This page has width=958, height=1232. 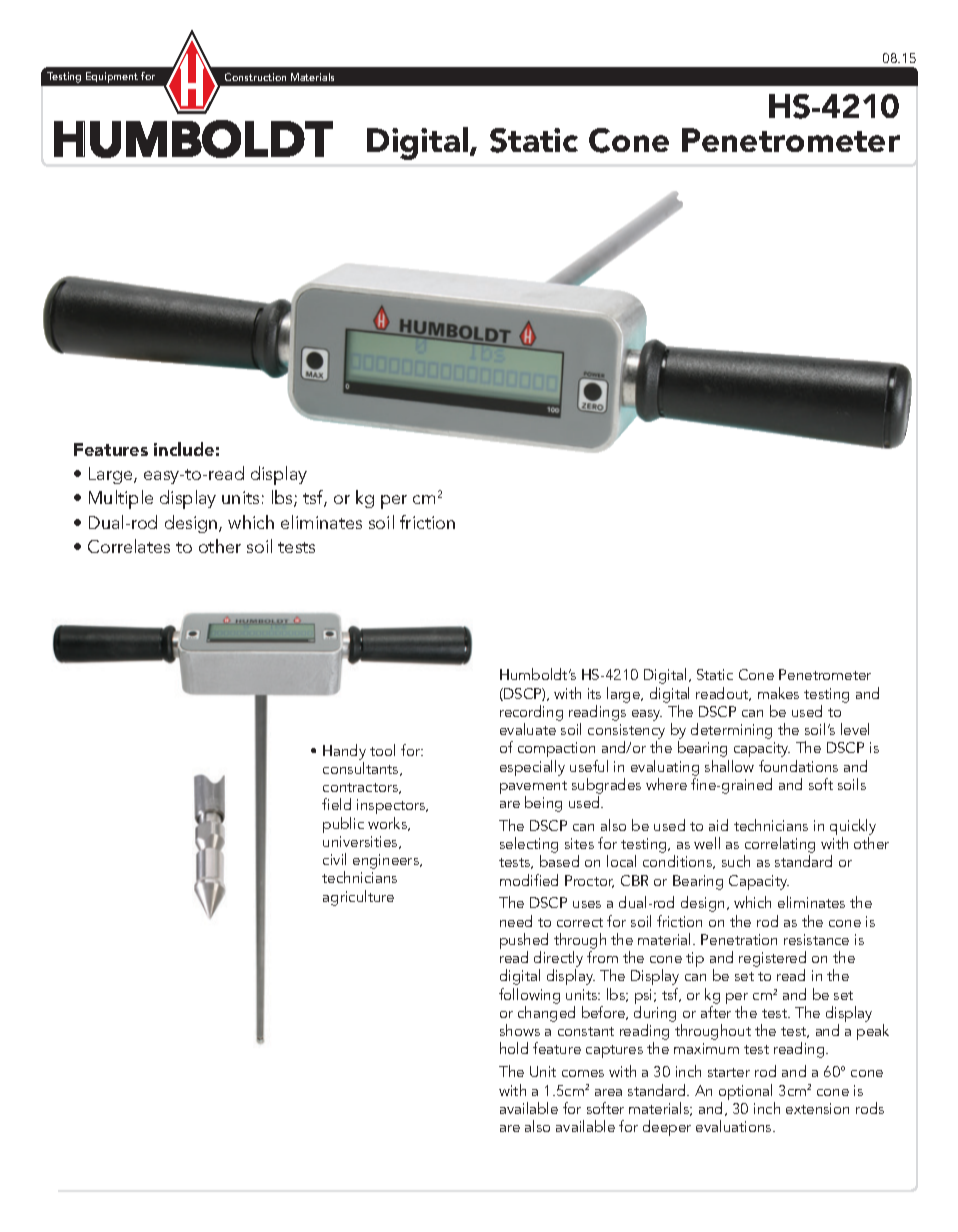 I want to click on Multiple, so click(x=121, y=499).
